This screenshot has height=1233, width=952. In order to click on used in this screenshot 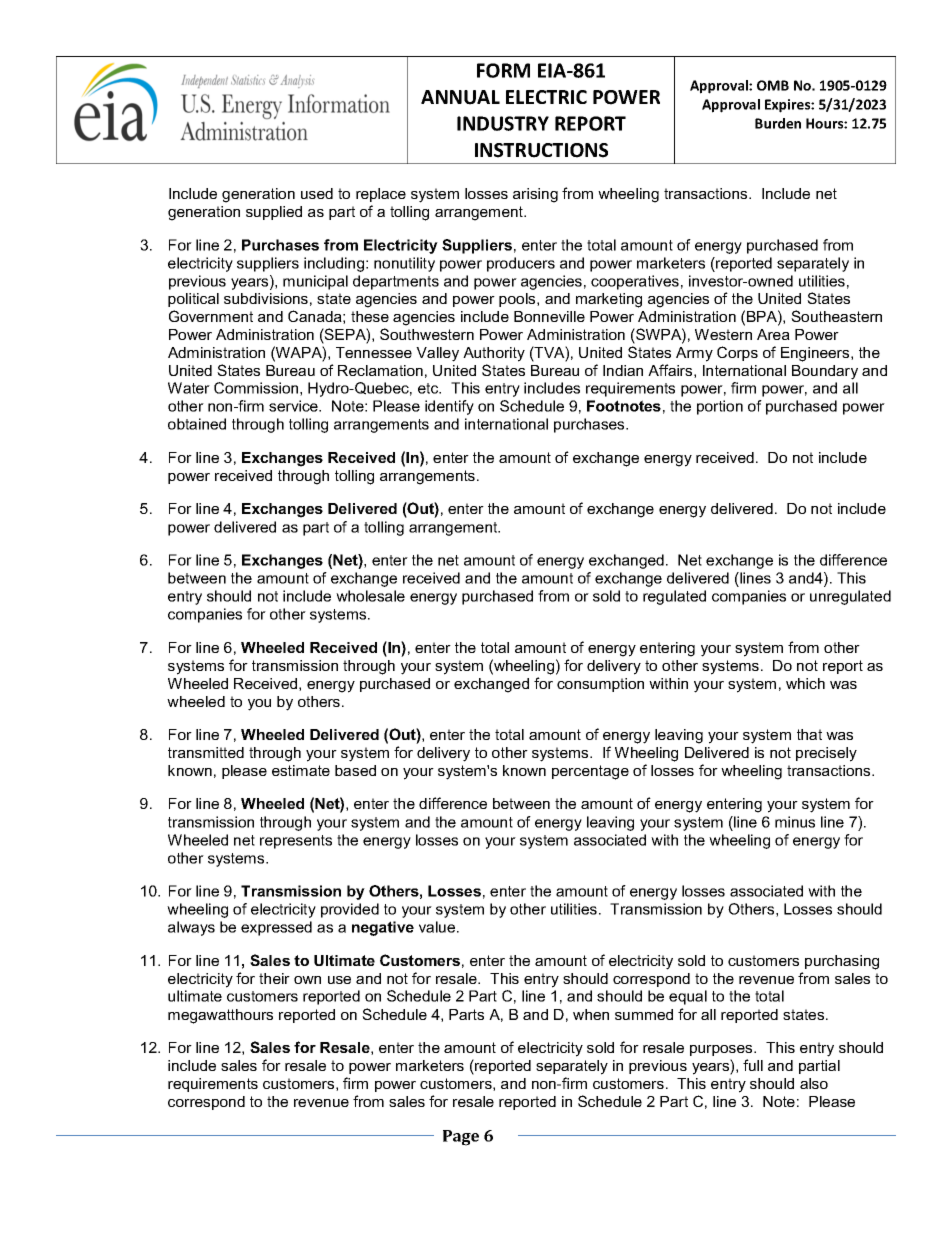, I will do `click(317, 193)`.
